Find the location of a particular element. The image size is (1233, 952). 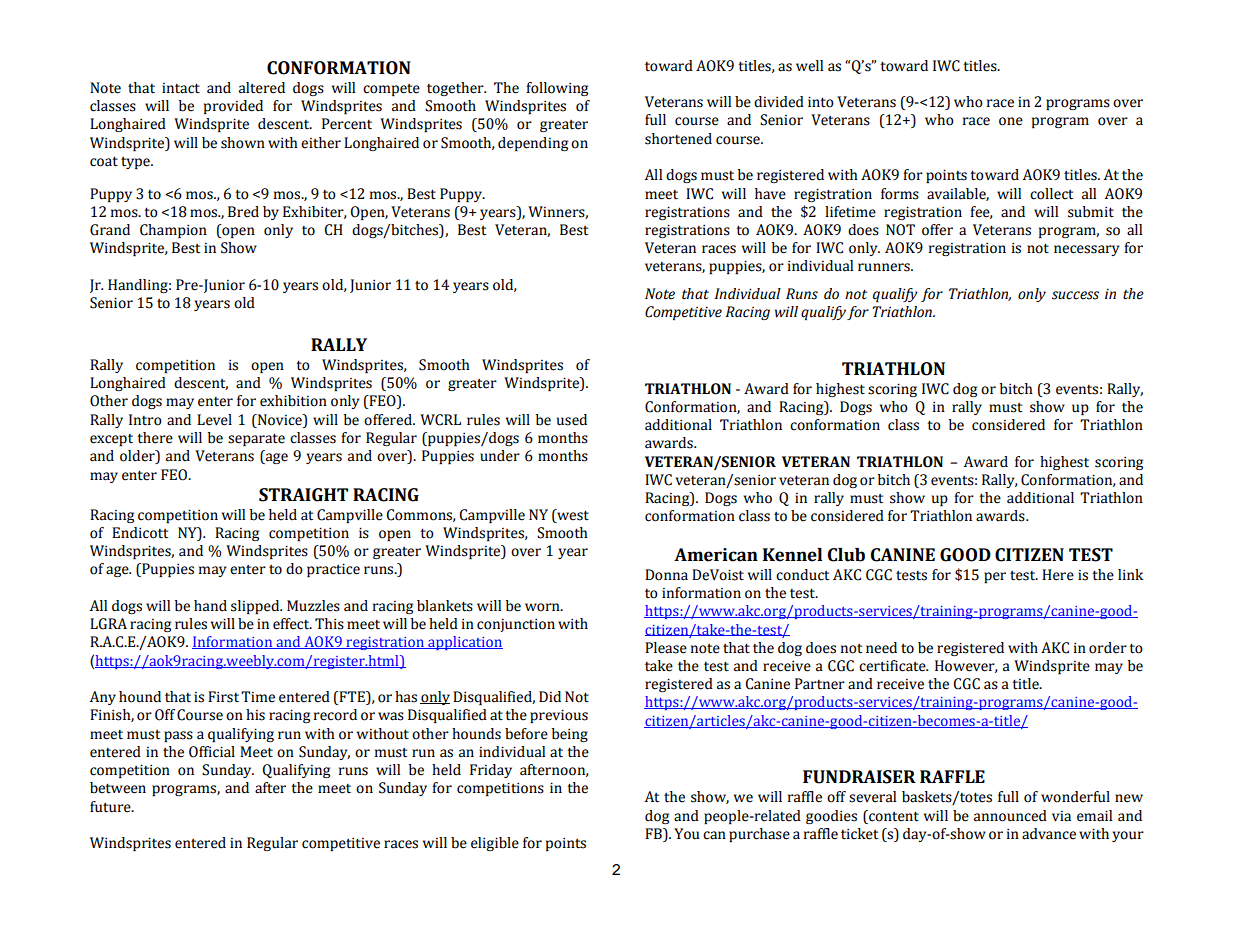

slipped is located at coordinates (256, 607).
